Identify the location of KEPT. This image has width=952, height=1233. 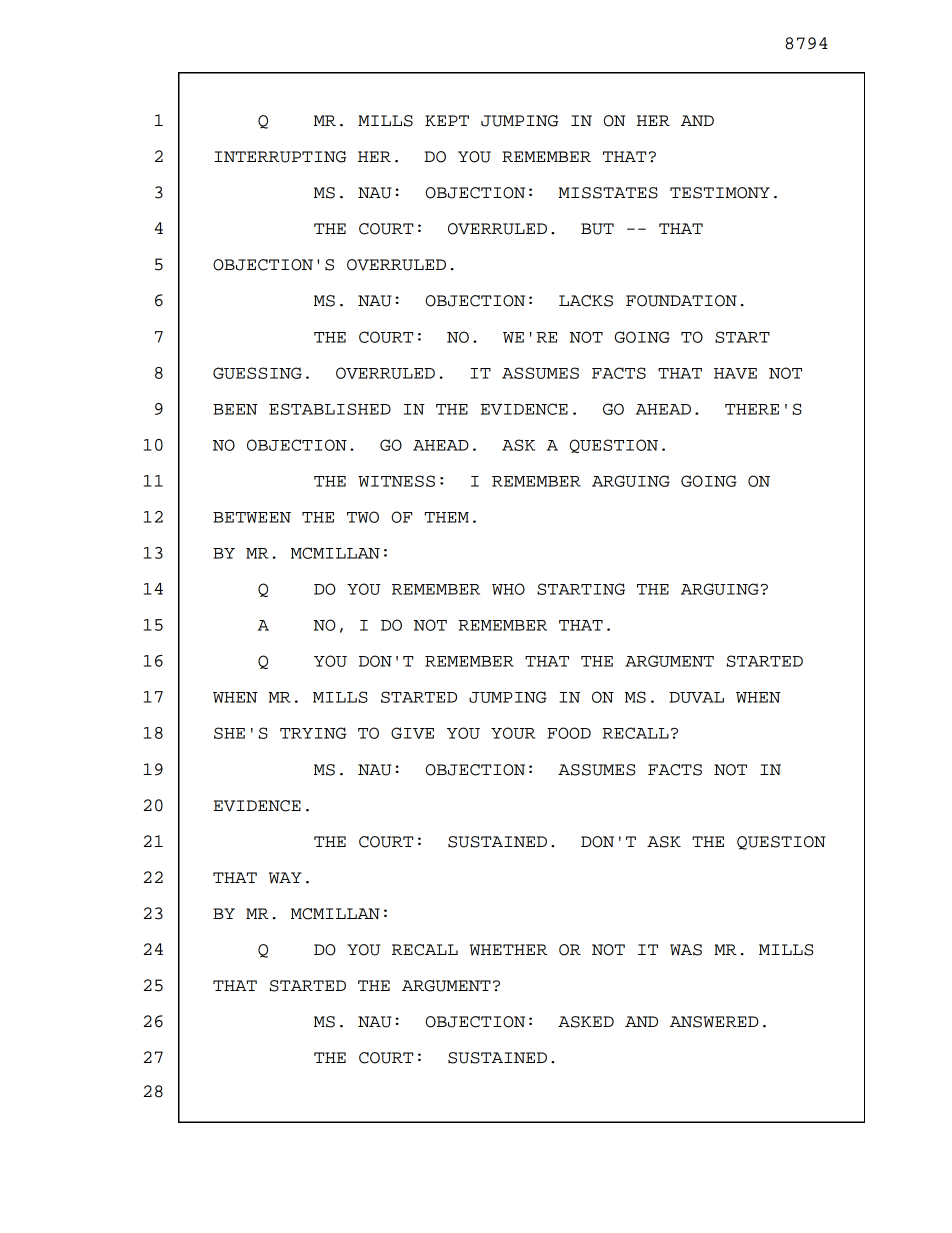
(447, 120).
